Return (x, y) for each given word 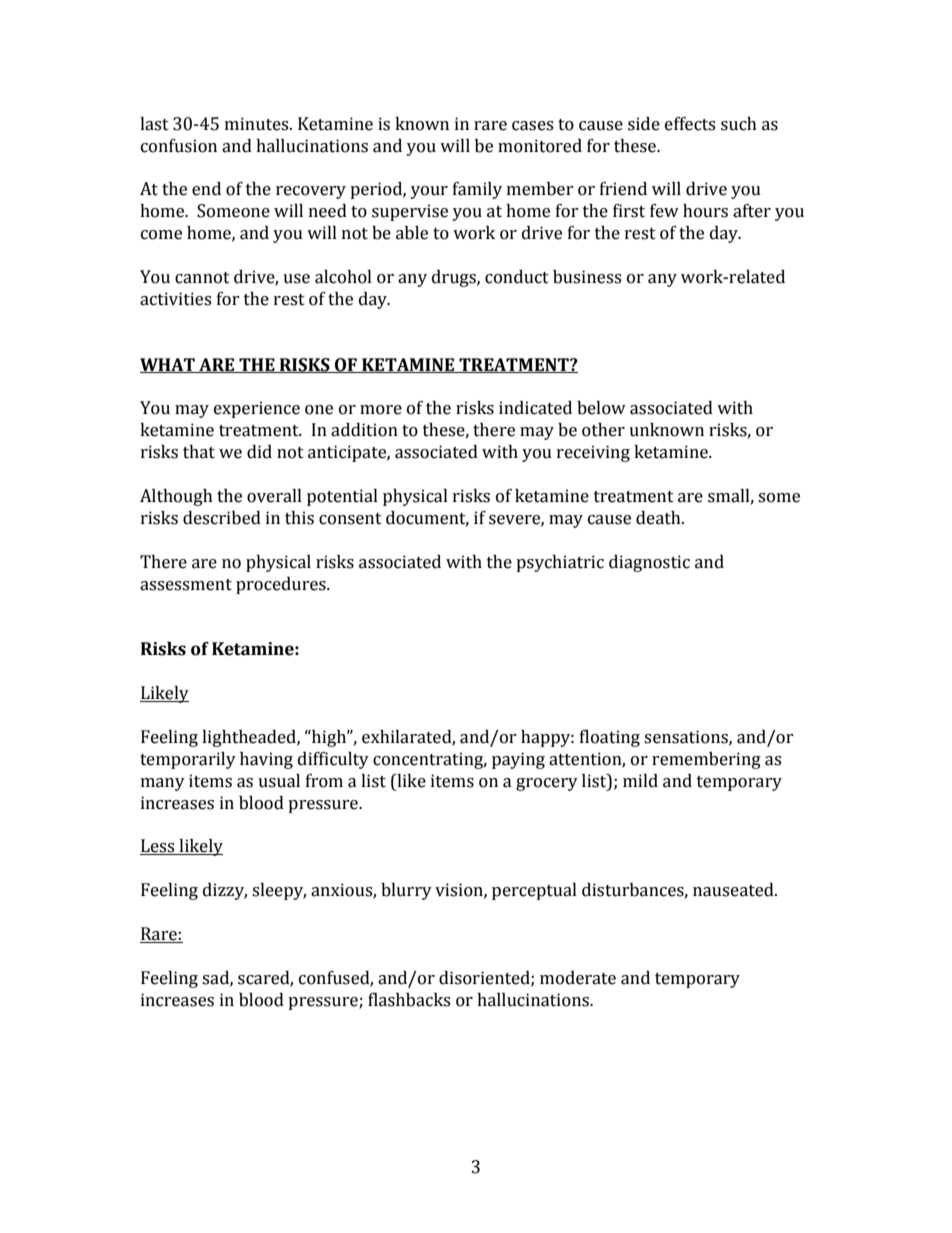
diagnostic (649, 563)
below (601, 408)
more (381, 410)
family (477, 190)
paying (518, 760)
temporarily (188, 760)
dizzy (225, 891)
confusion (179, 146)
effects (690, 124)
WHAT (168, 365)
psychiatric (560, 563)
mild (640, 781)
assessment (186, 585)
